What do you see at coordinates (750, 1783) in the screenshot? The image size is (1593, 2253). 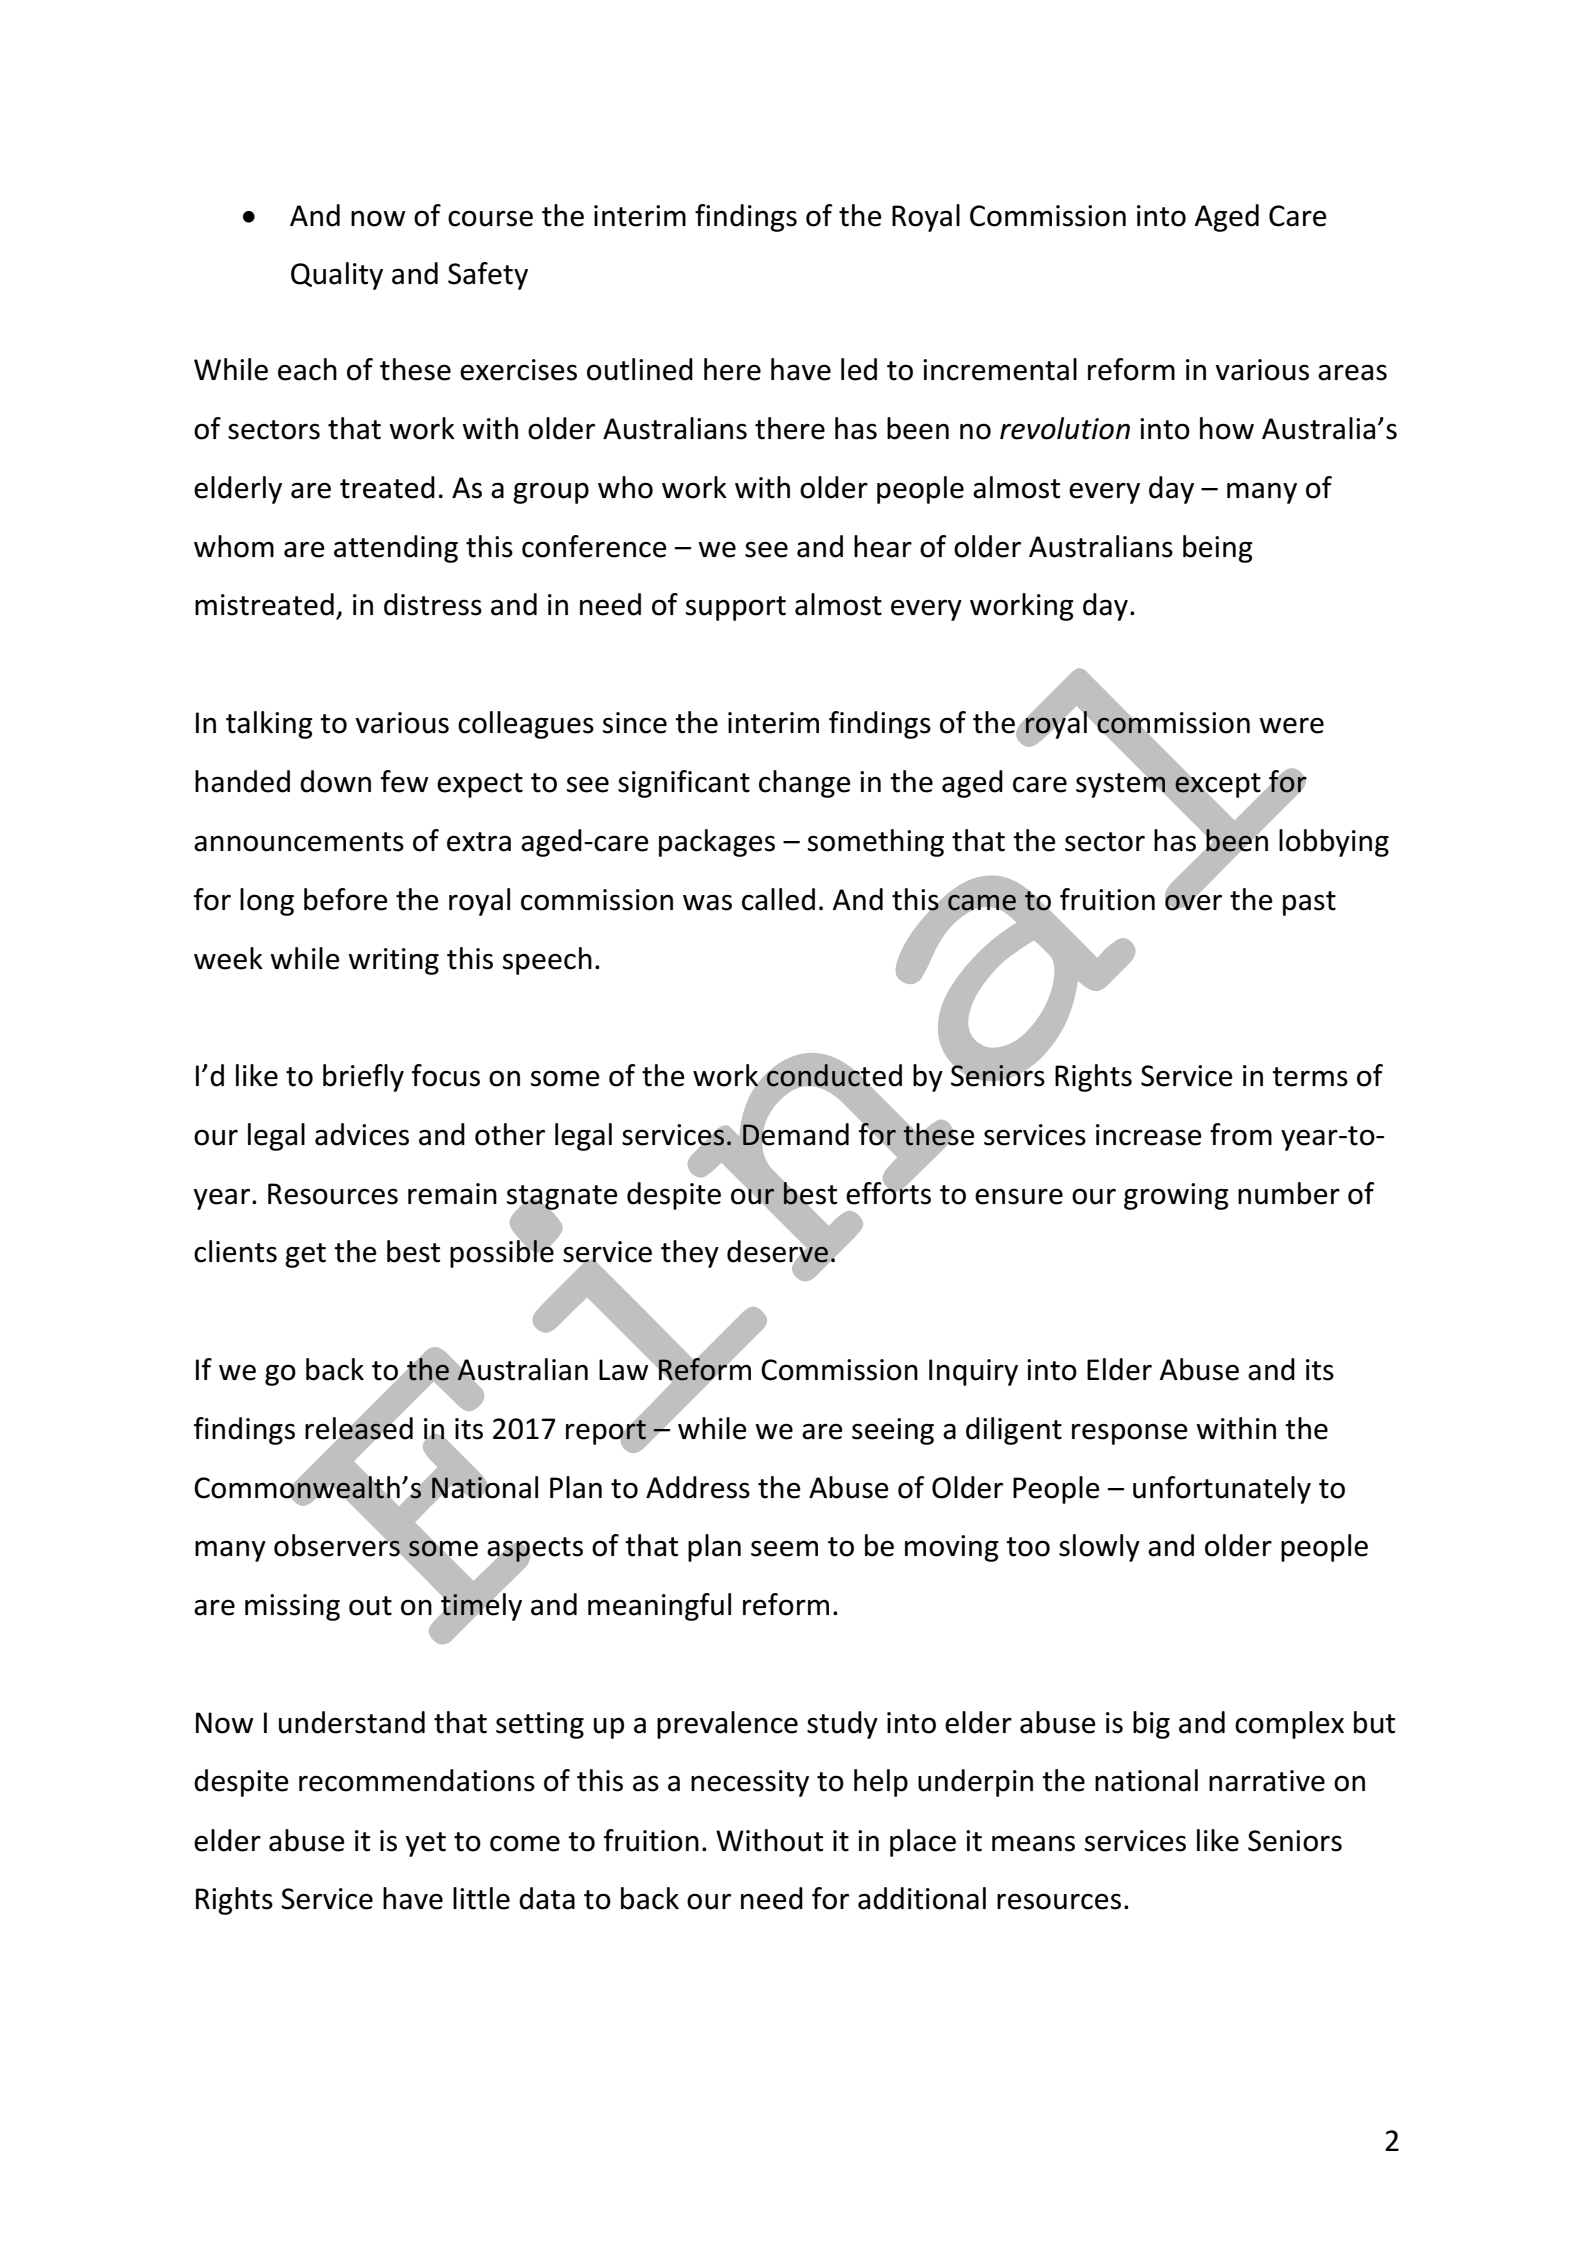 I see `necessity` at bounding box center [750, 1783].
